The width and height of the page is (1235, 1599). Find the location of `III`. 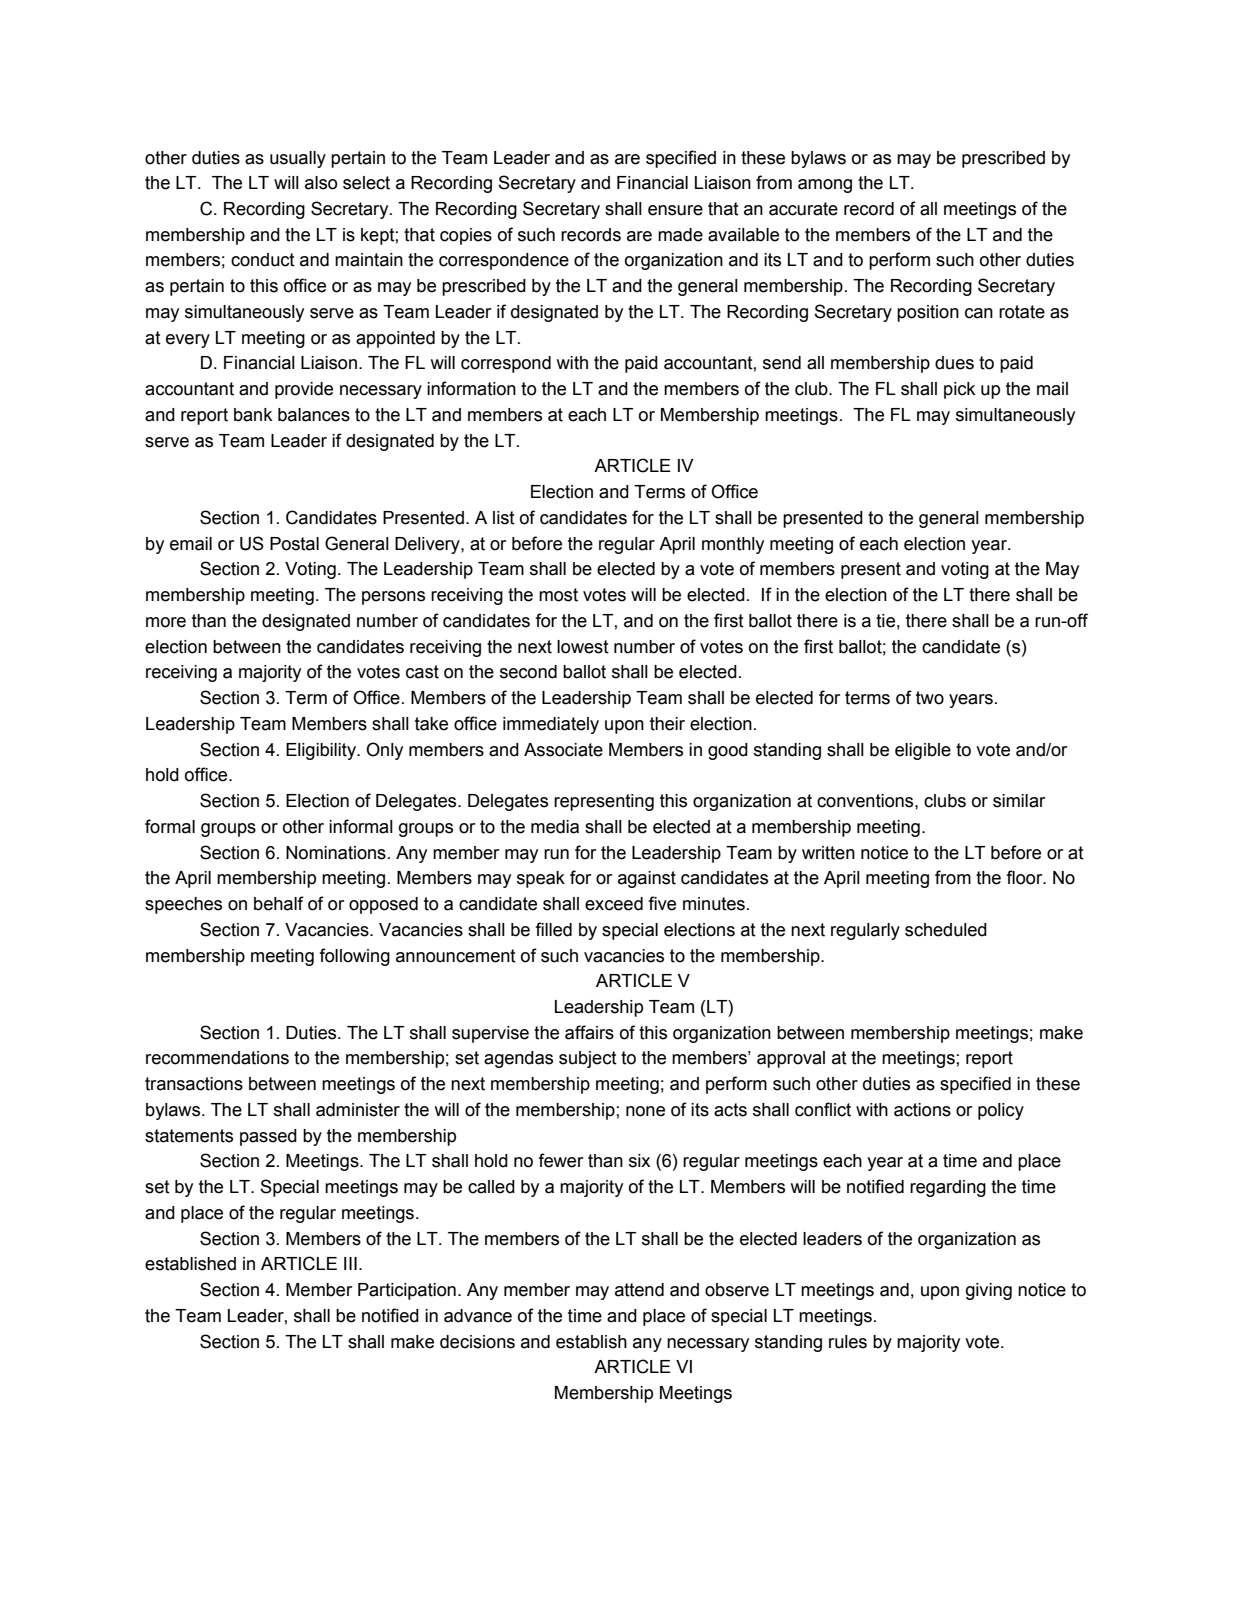

III is located at coordinates (350, 1263).
